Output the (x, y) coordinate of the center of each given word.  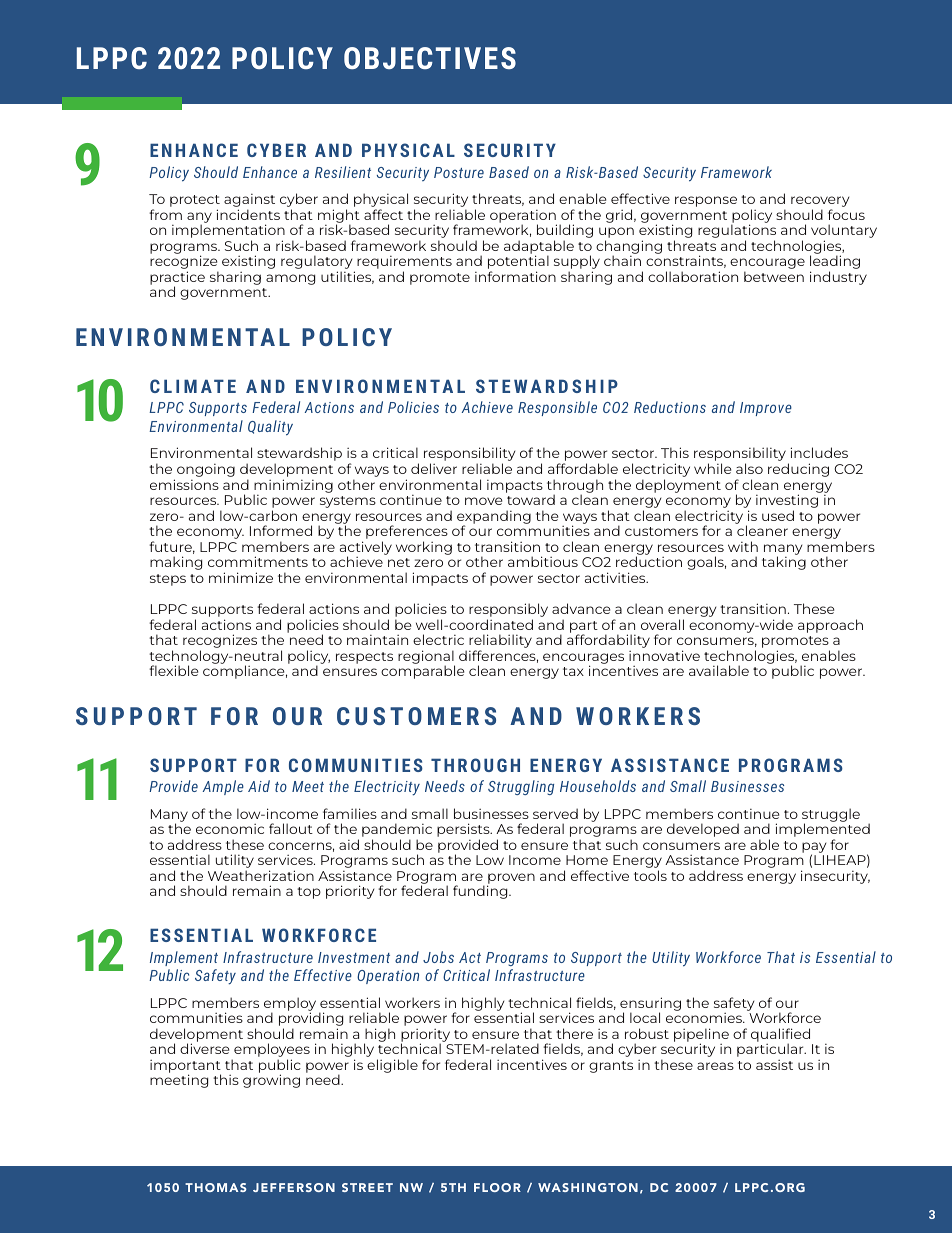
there (574, 1033)
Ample (223, 787)
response (706, 201)
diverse (204, 1048)
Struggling (521, 787)
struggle (831, 816)
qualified (780, 1036)
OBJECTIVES (430, 58)
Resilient (343, 172)
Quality (270, 428)
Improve (766, 409)
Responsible (557, 408)
